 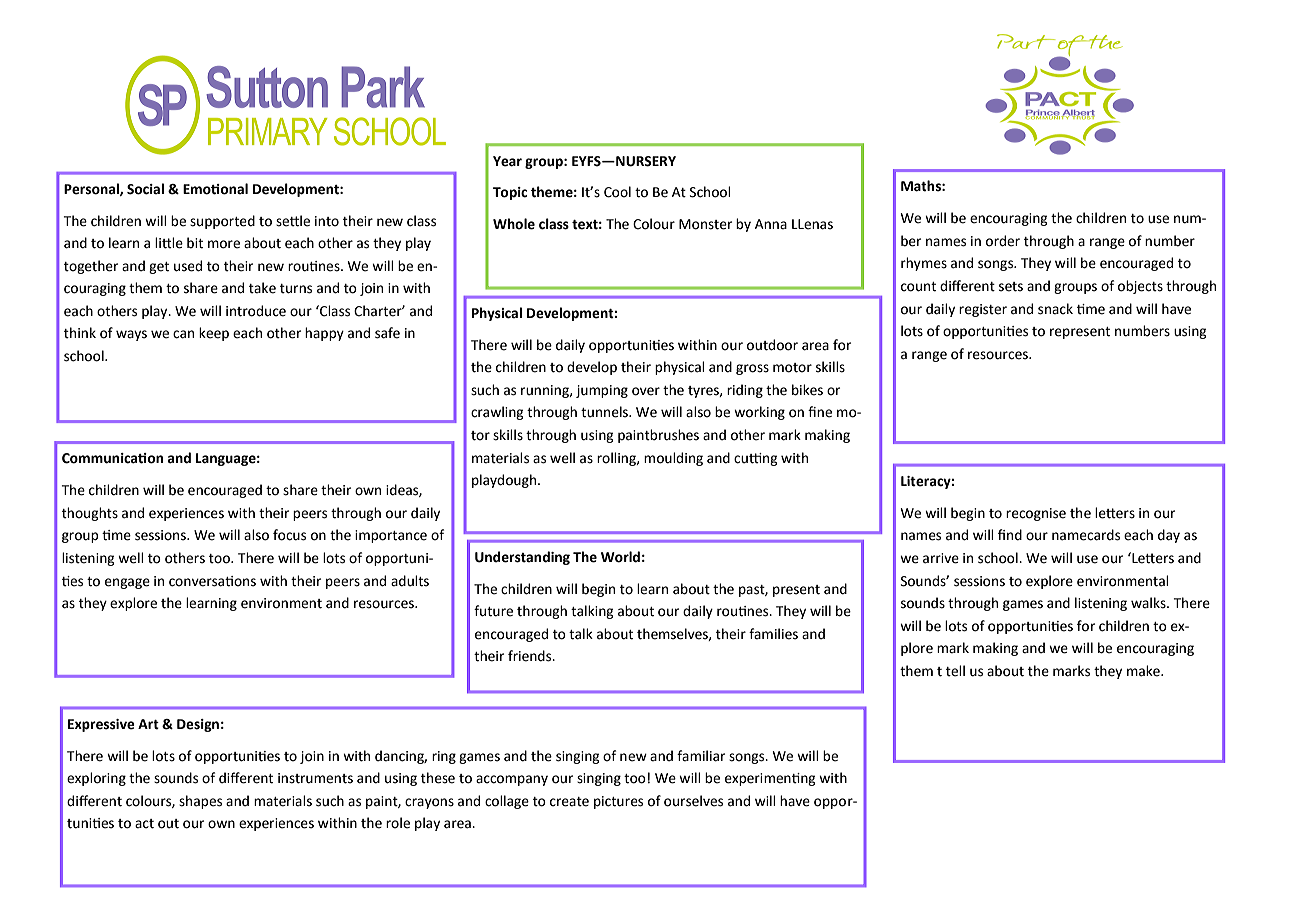 What do you see at coordinates (617, 192) in the image?
I see `Cool` at bounding box center [617, 192].
